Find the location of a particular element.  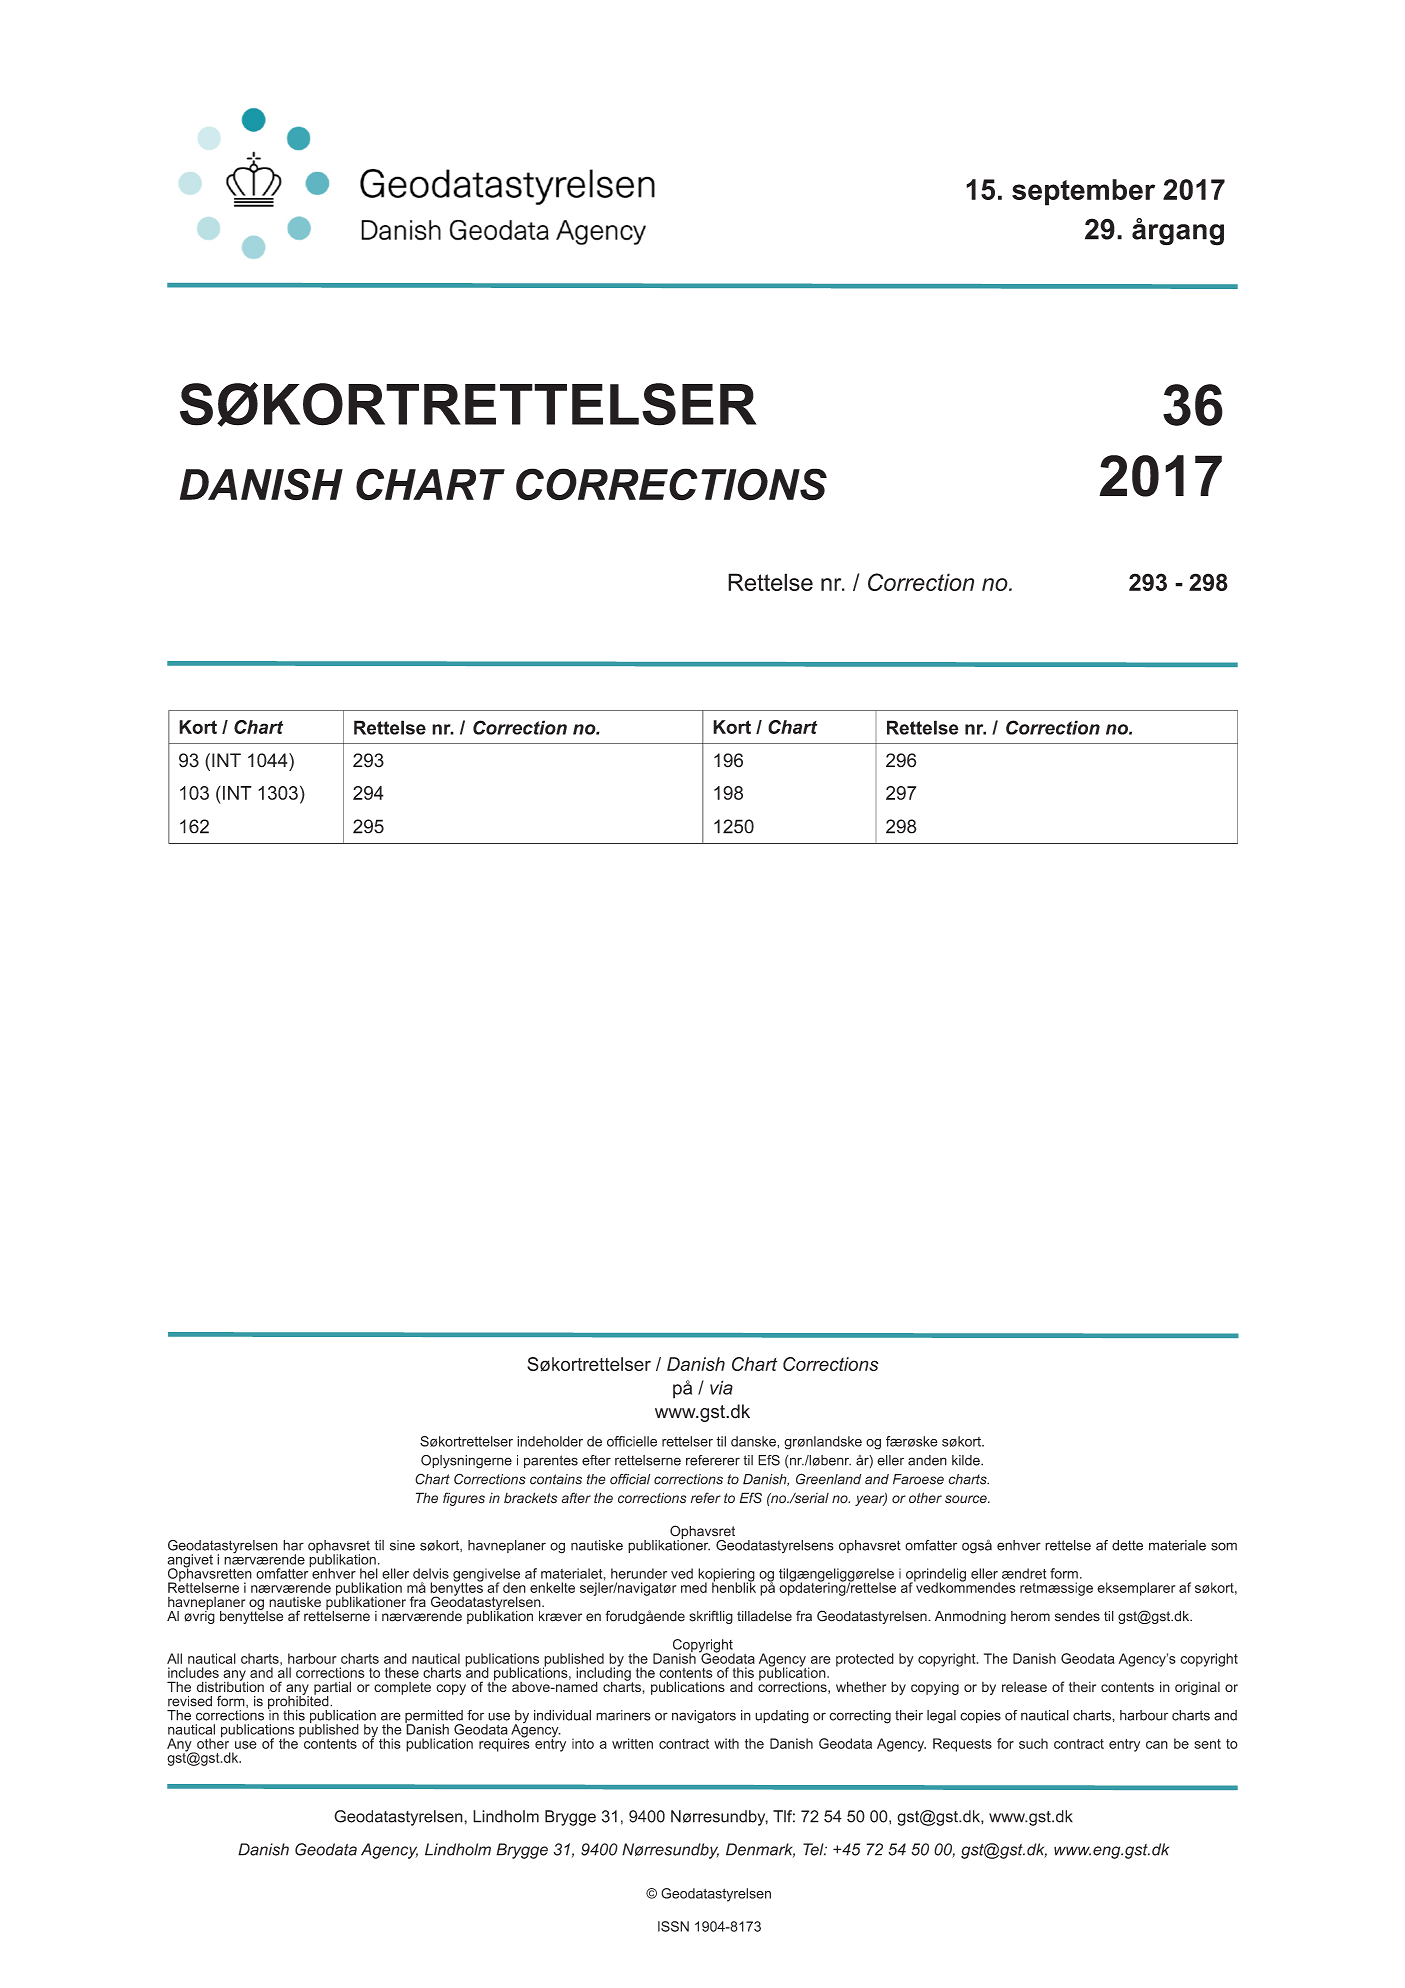

september is located at coordinates (1083, 192).
